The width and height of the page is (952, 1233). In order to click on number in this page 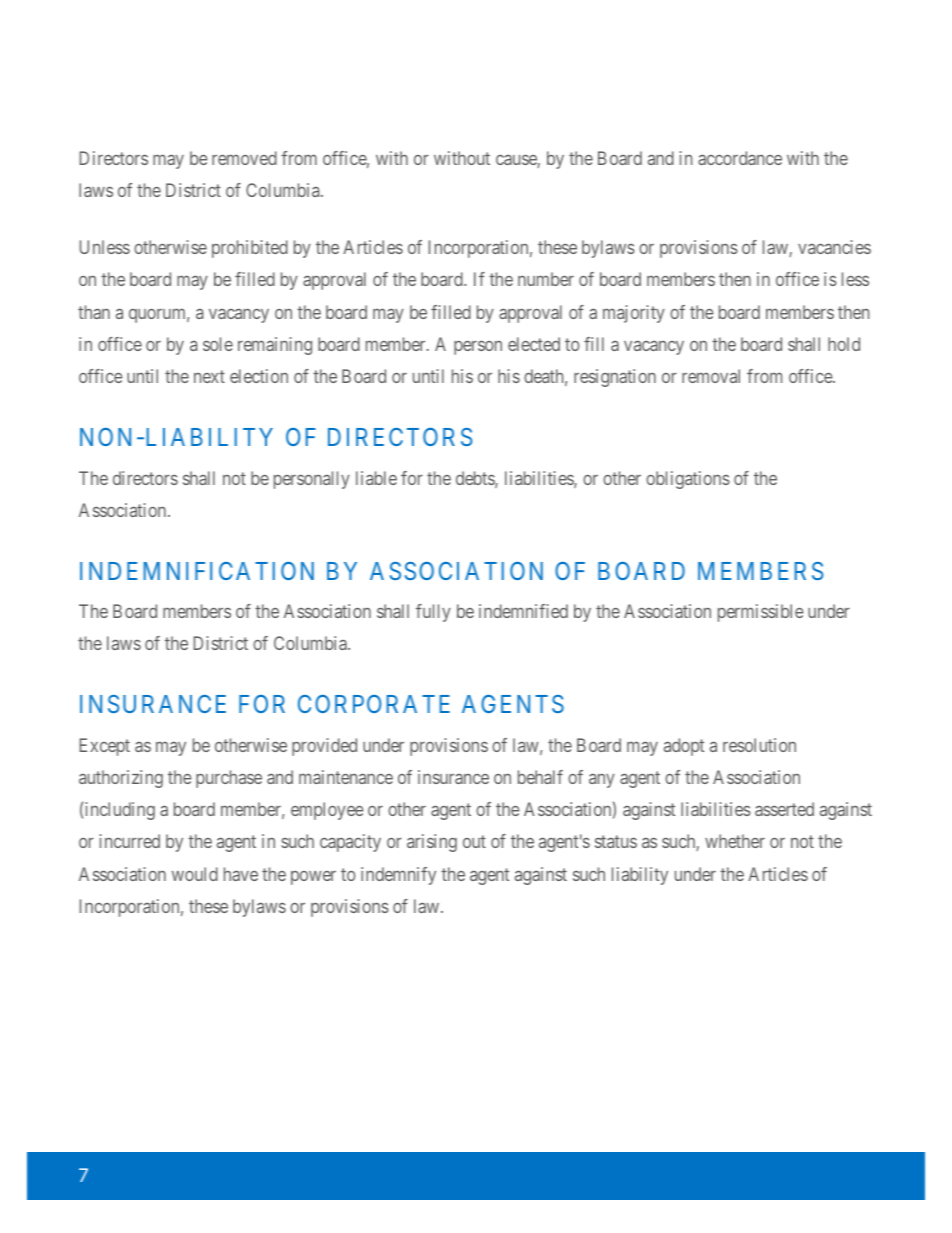, I will do `click(546, 279)`.
